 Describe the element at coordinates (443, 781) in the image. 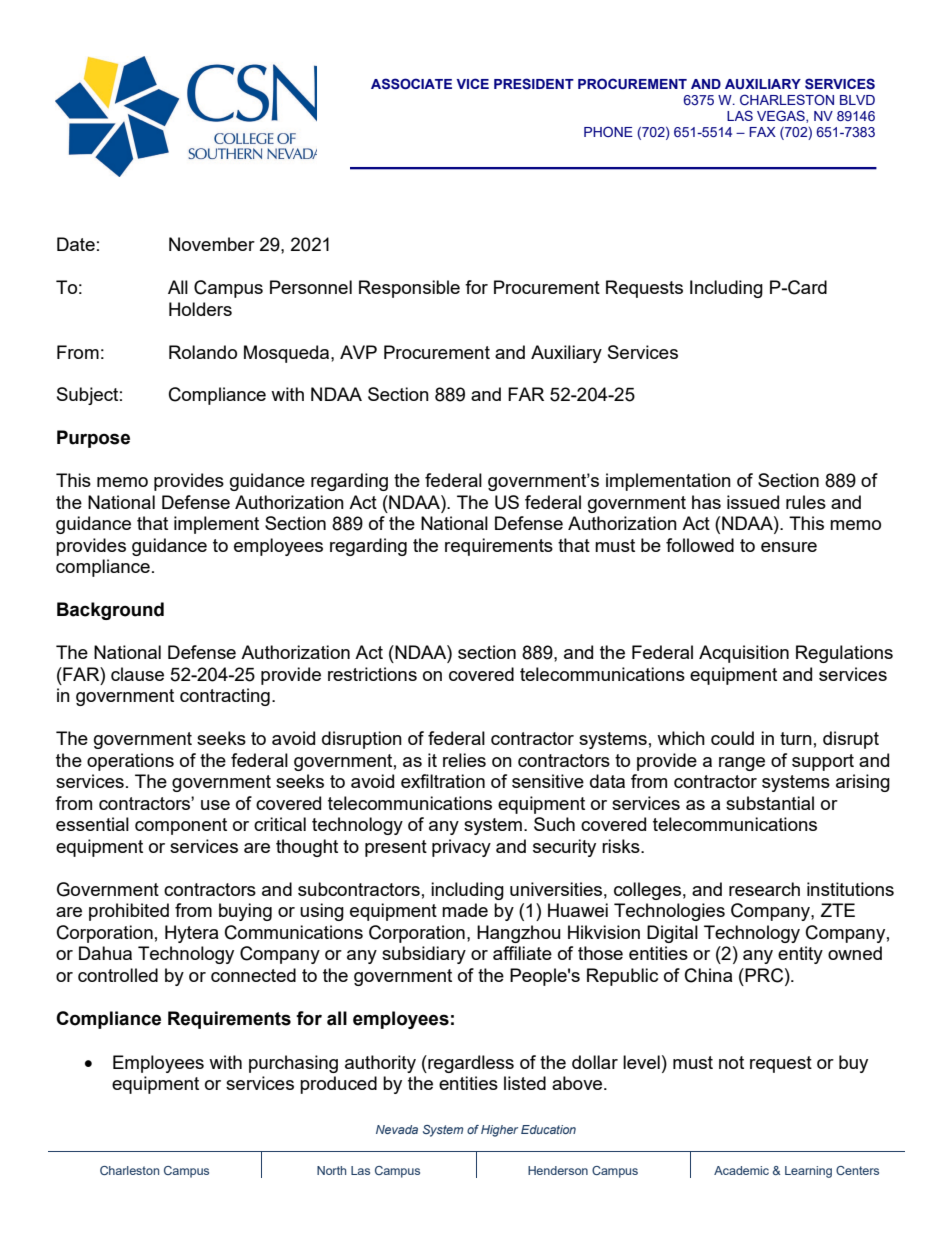

I see `exfiltration` at that location.
